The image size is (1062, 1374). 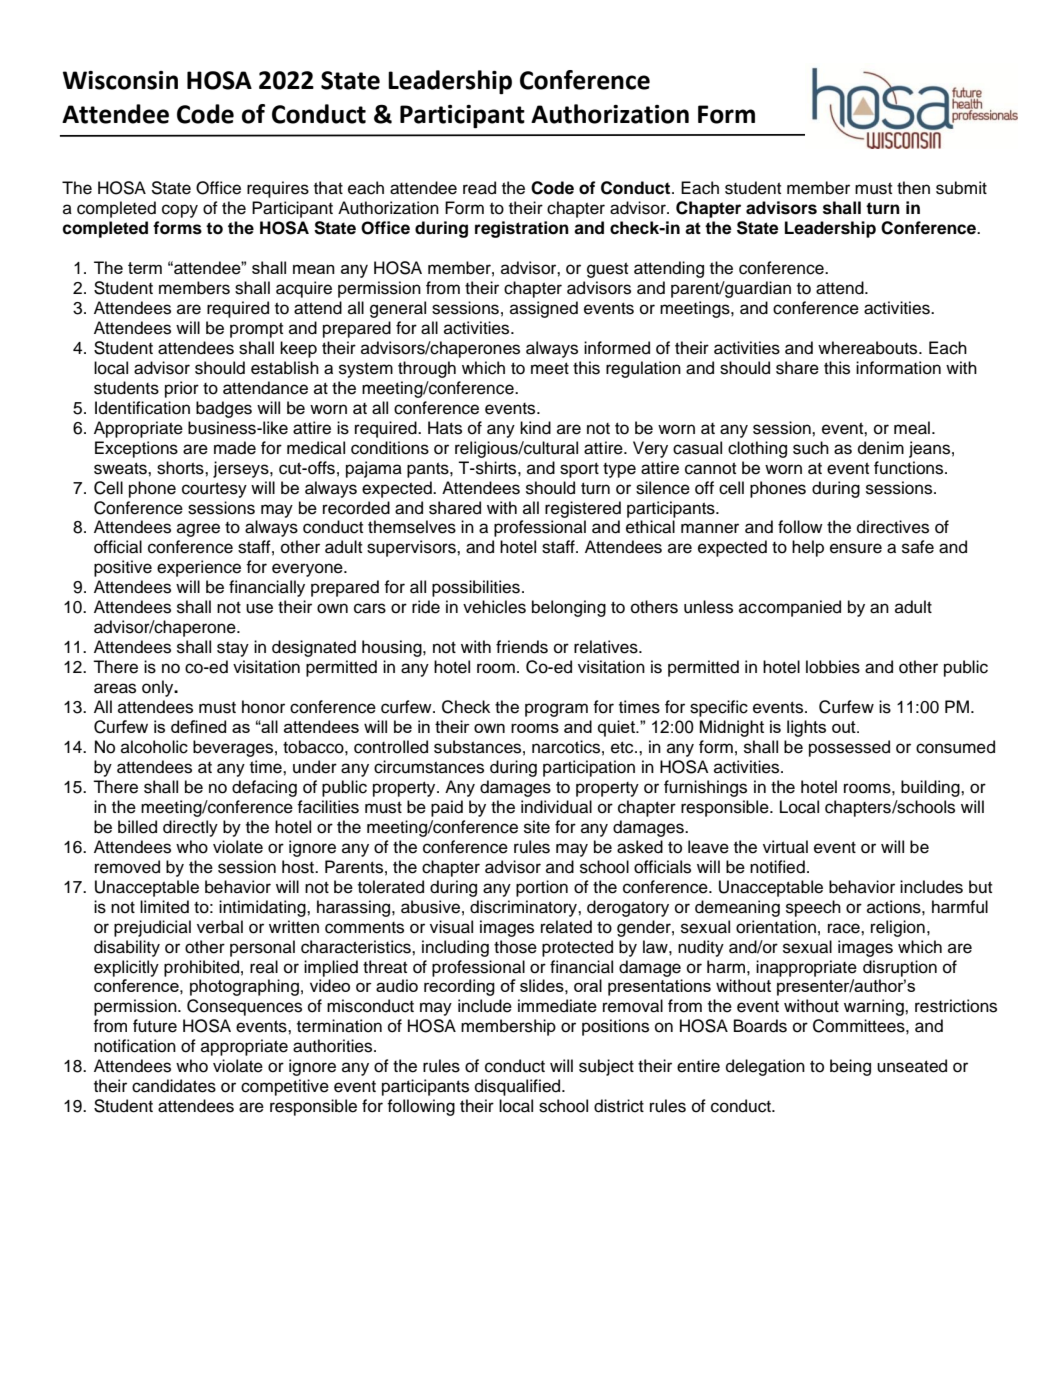 I want to click on speech, so click(x=813, y=908).
